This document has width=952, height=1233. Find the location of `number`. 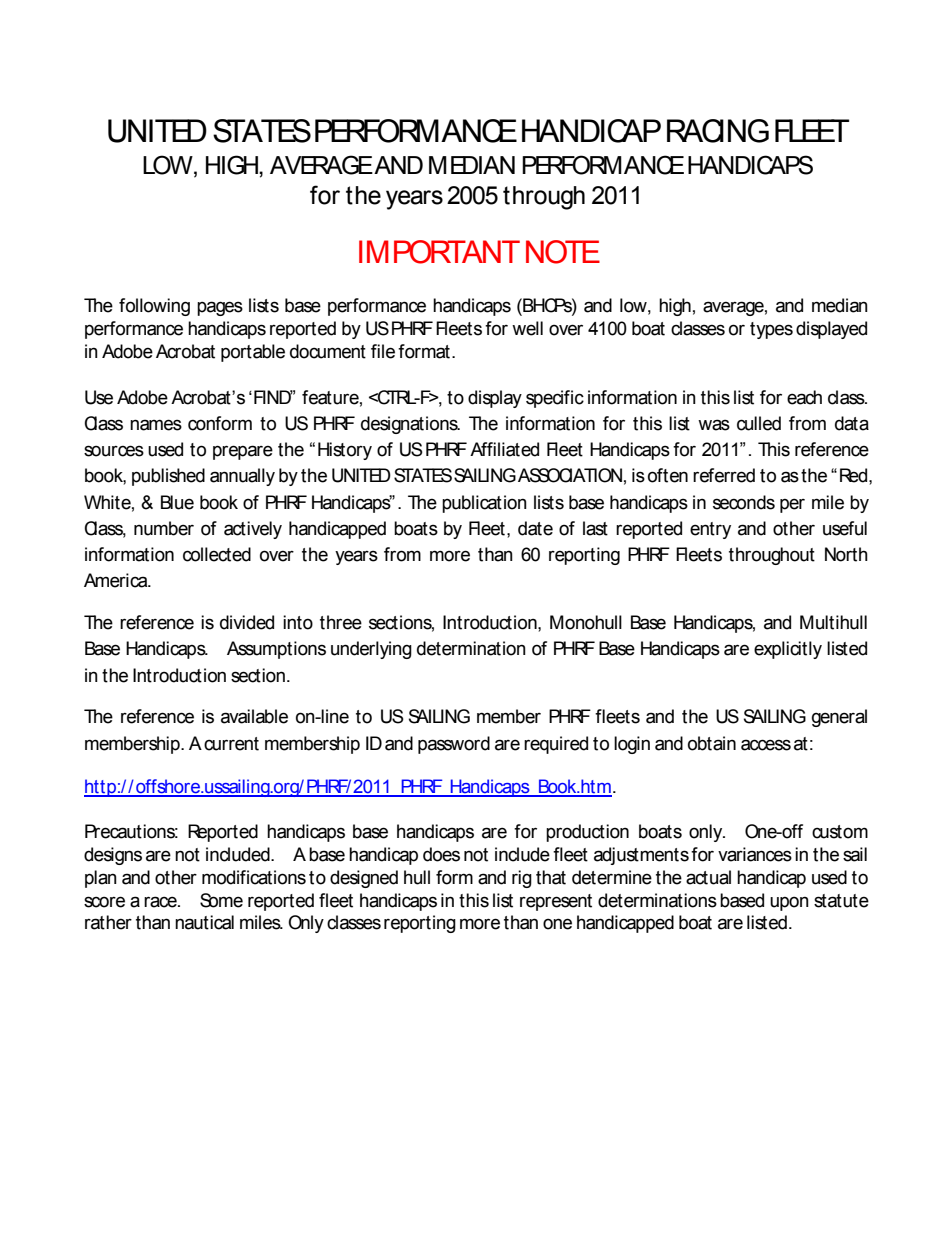

number is located at coordinates (164, 528).
